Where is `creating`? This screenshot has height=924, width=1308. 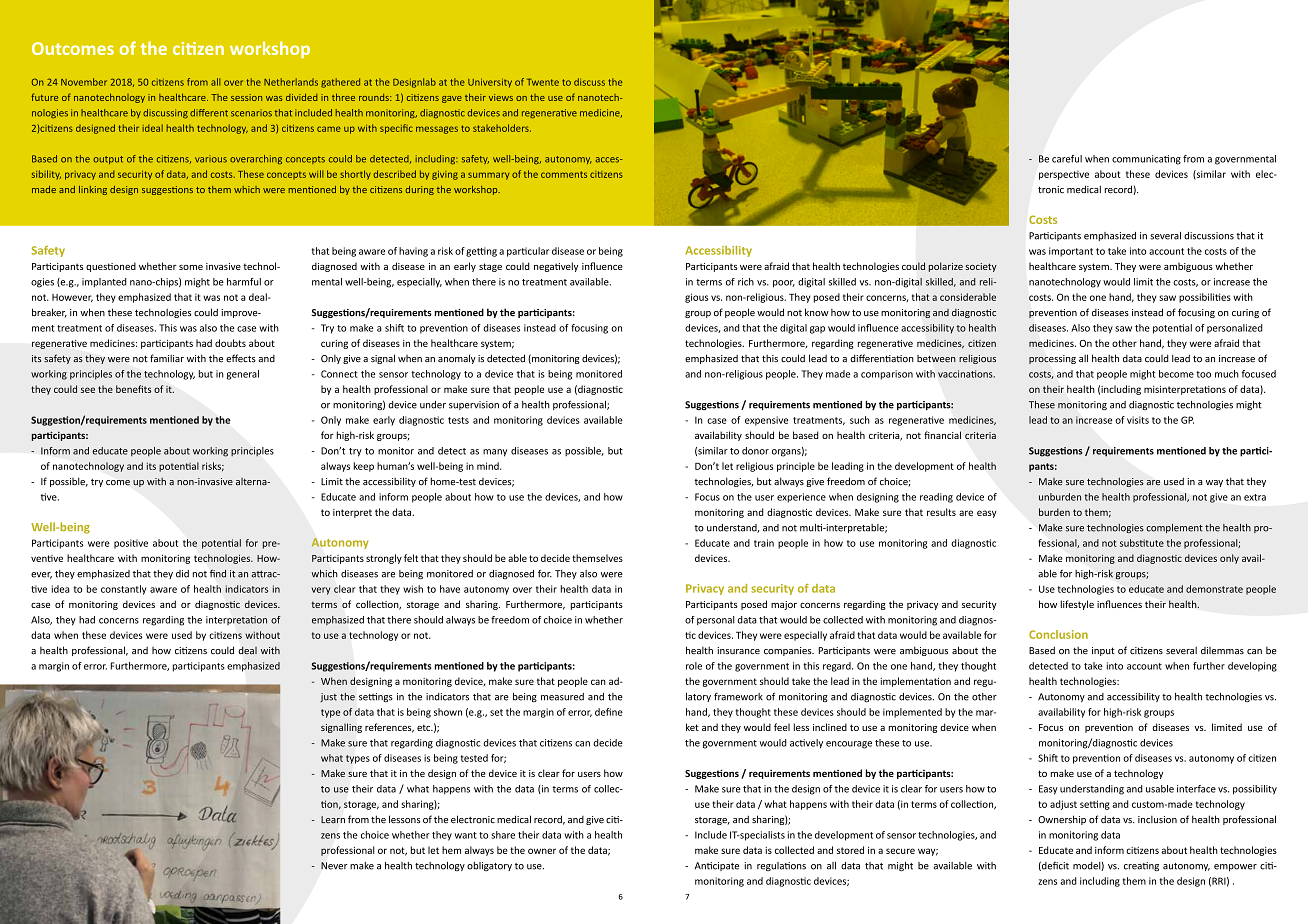 creating is located at coordinates (1141, 866).
